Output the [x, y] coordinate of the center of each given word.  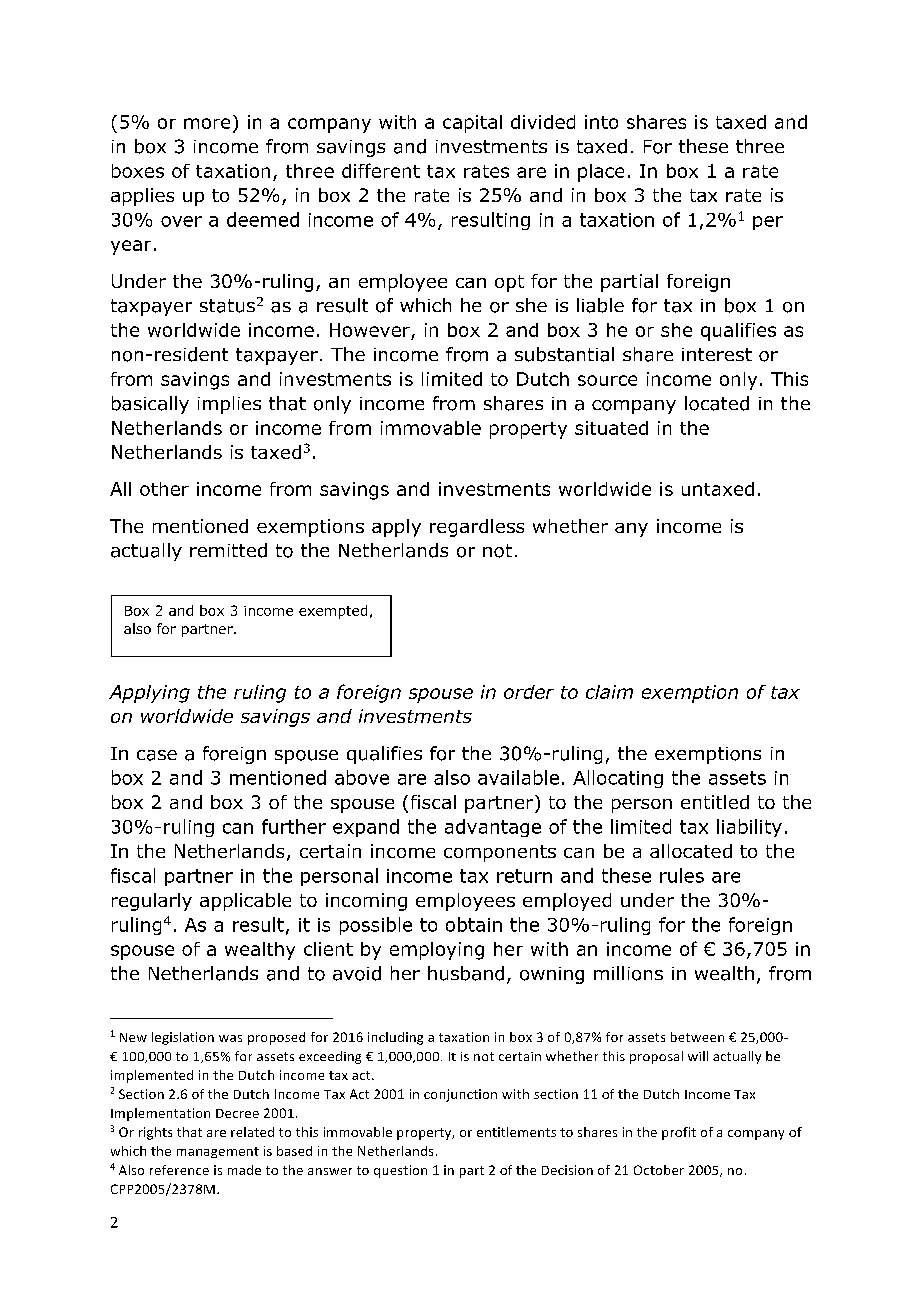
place [601, 173]
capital [472, 124]
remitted [228, 550]
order [529, 692]
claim [609, 692]
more [207, 123]
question [400, 1171]
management [218, 1152]
